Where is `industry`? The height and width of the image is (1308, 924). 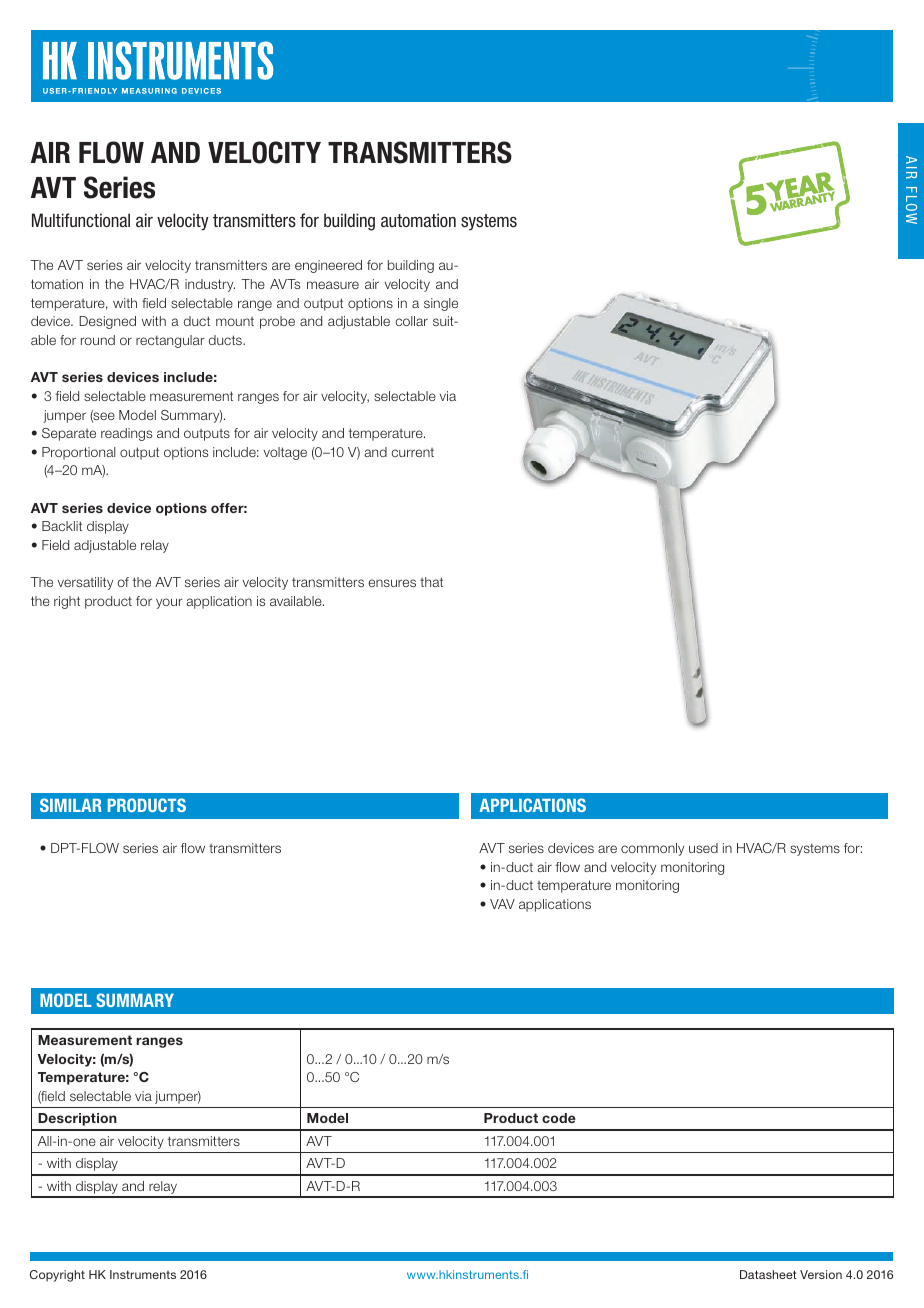
industry is located at coordinates (210, 285).
